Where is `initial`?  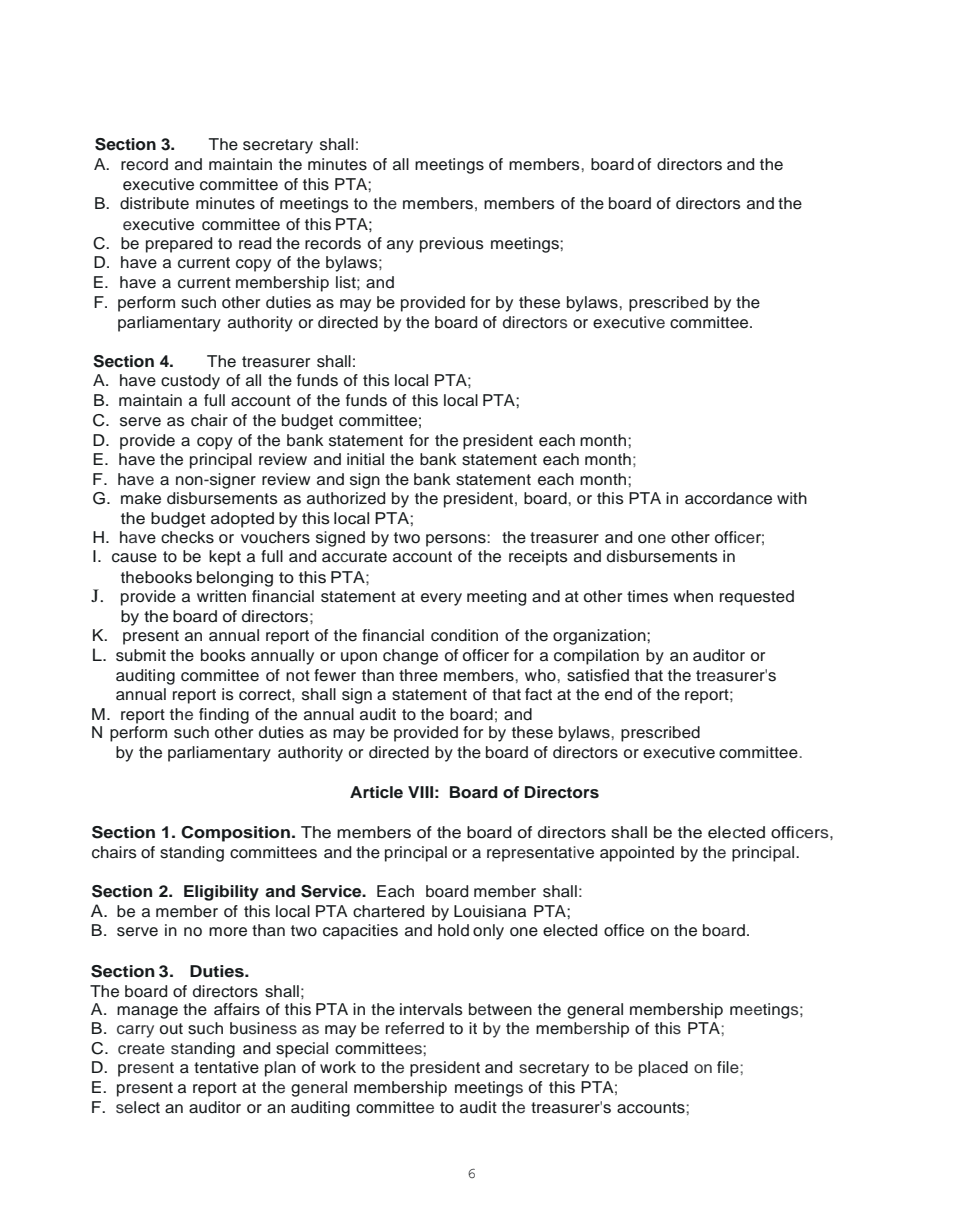
initial is located at coordinates (365, 459).
